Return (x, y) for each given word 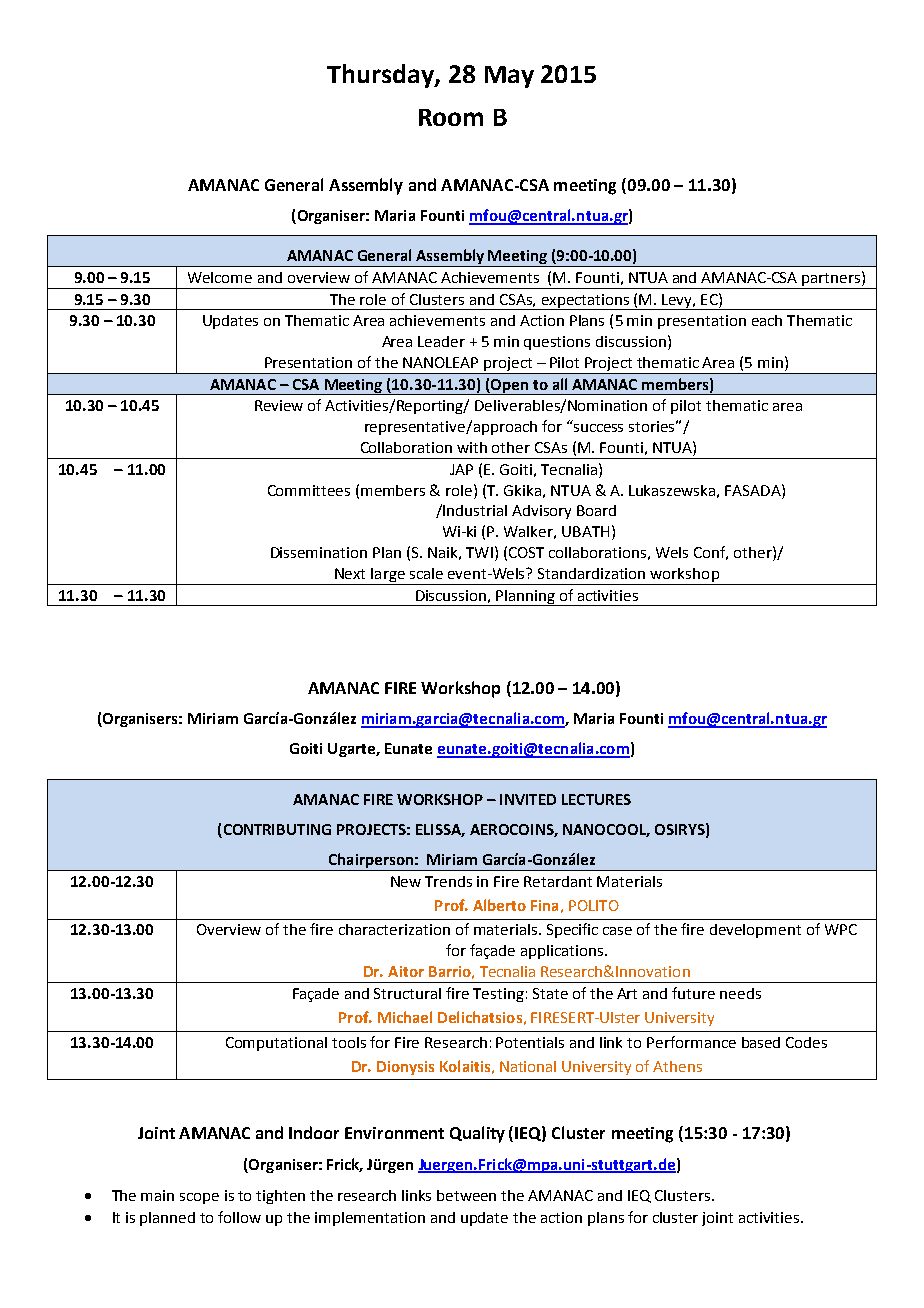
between (466, 1195)
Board (596, 510)
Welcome (220, 277)
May (509, 77)
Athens (677, 1066)
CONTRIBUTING (276, 831)
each (767, 320)
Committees (309, 490)
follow (239, 1217)
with (472, 447)
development (755, 931)
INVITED (528, 799)
